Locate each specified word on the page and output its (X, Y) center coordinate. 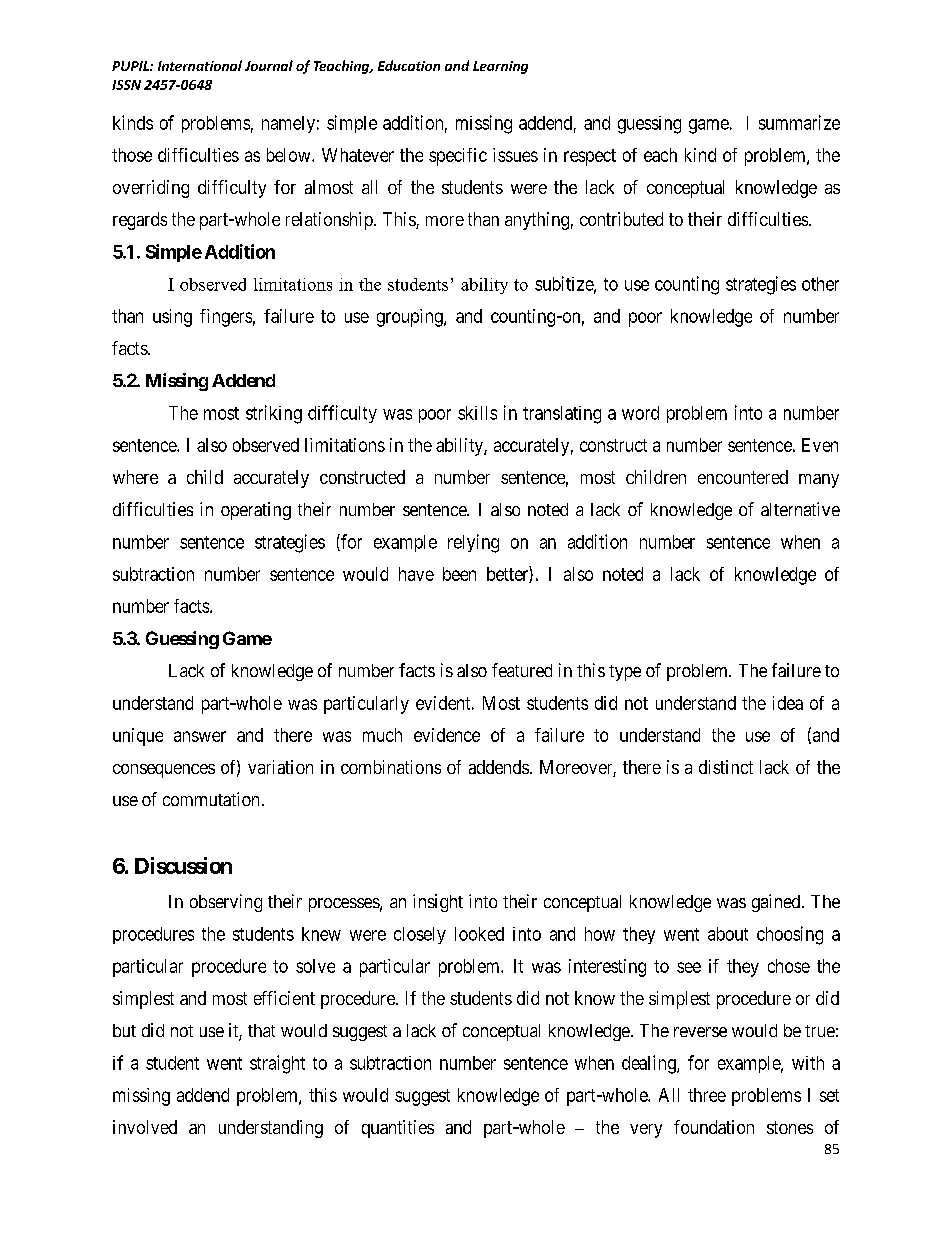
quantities (398, 1129)
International (200, 65)
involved (145, 1127)
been (459, 574)
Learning (500, 67)
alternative (800, 509)
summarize (799, 122)
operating (256, 511)
